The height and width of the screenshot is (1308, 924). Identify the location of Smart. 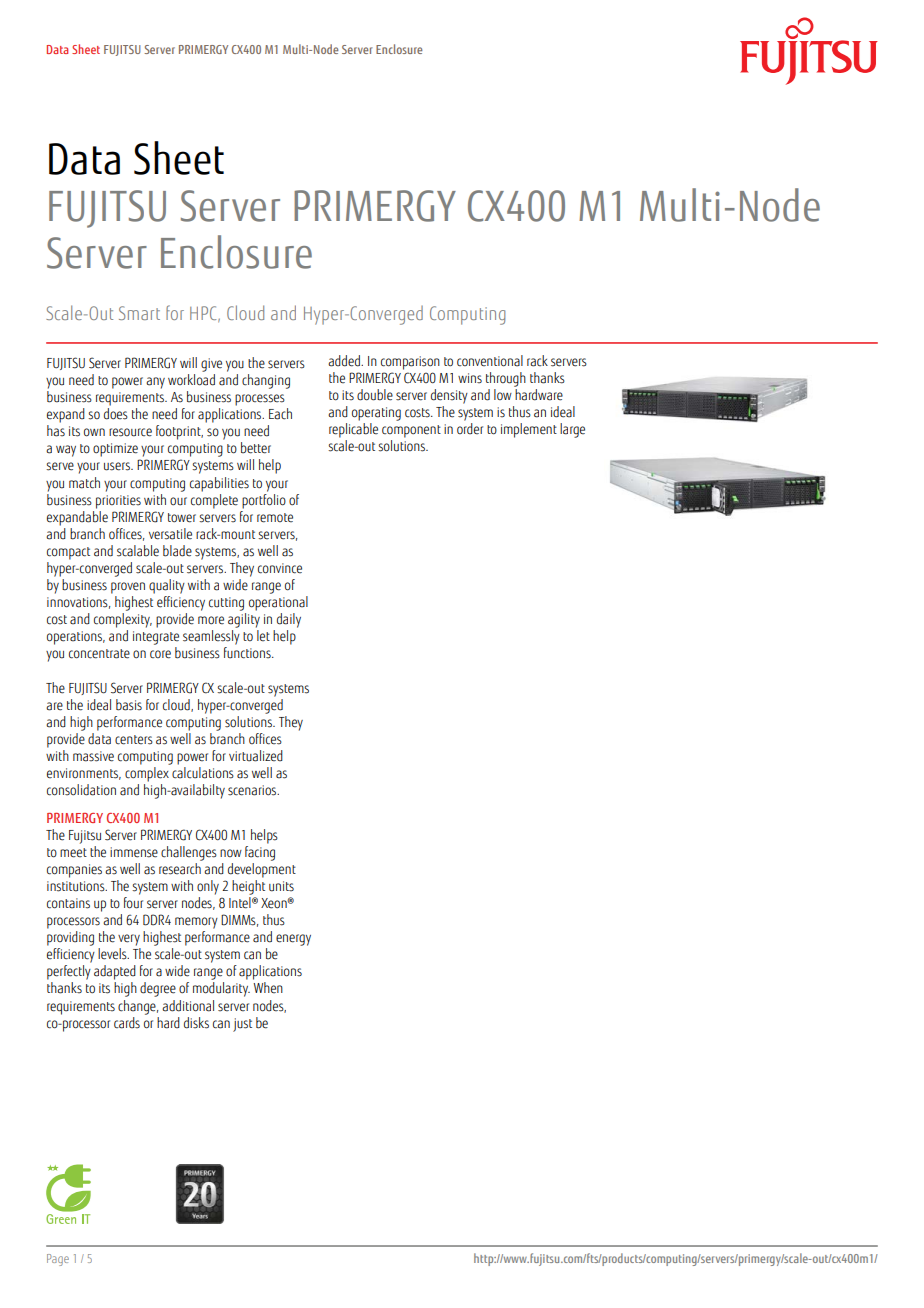
(139, 313).
